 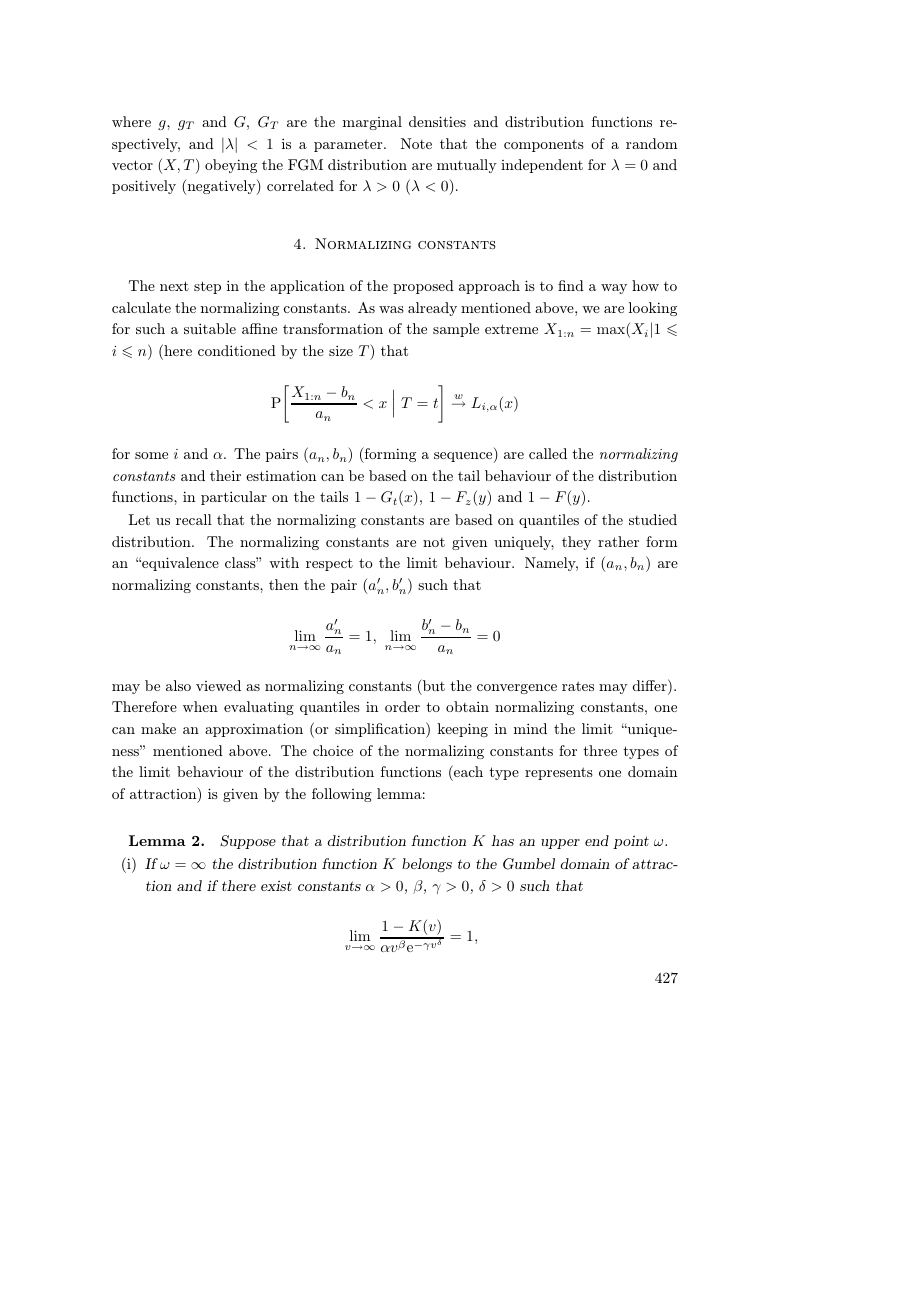 I want to click on Suppose, so click(x=248, y=842).
